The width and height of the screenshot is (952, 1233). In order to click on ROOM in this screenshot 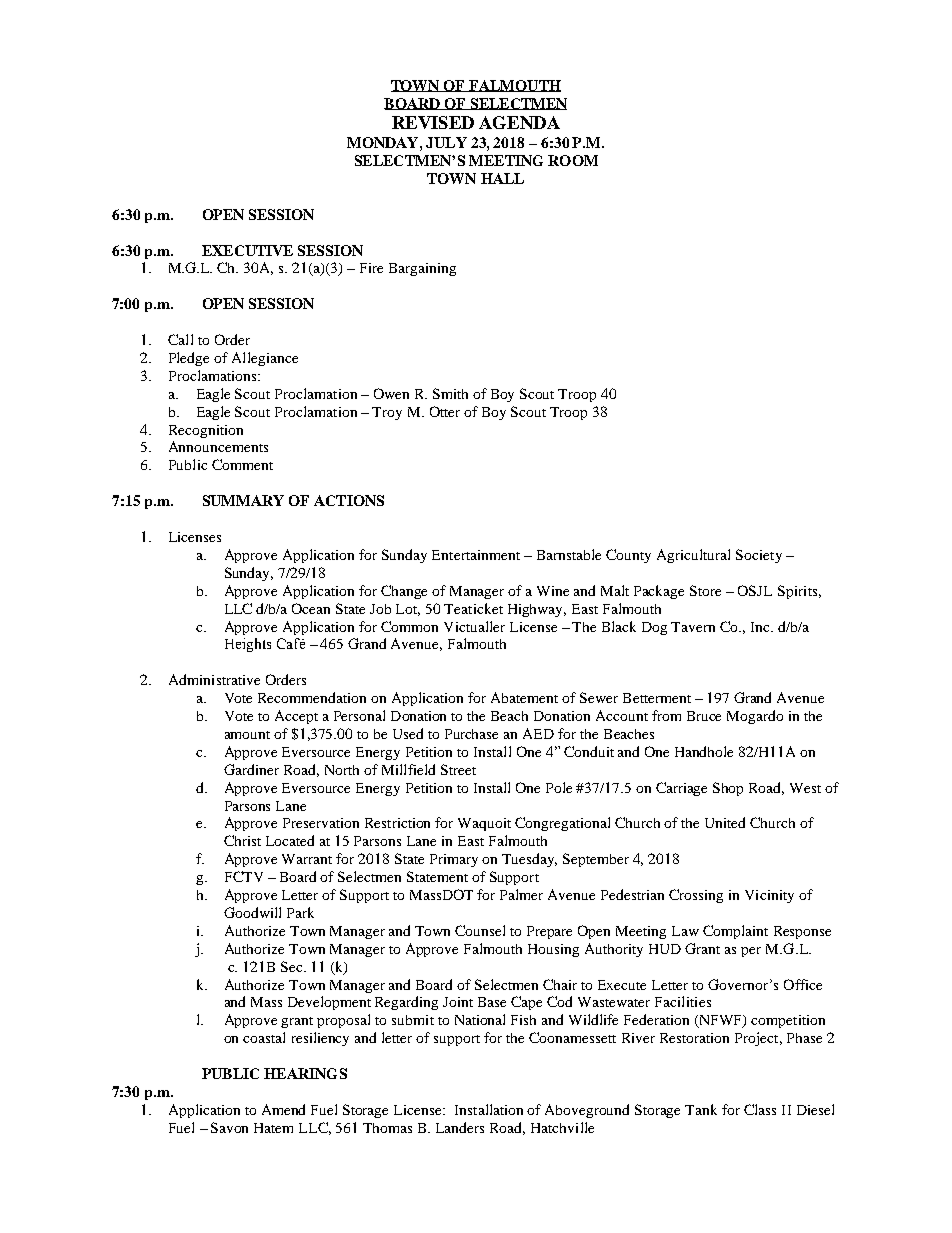, I will do `click(573, 160)`.
